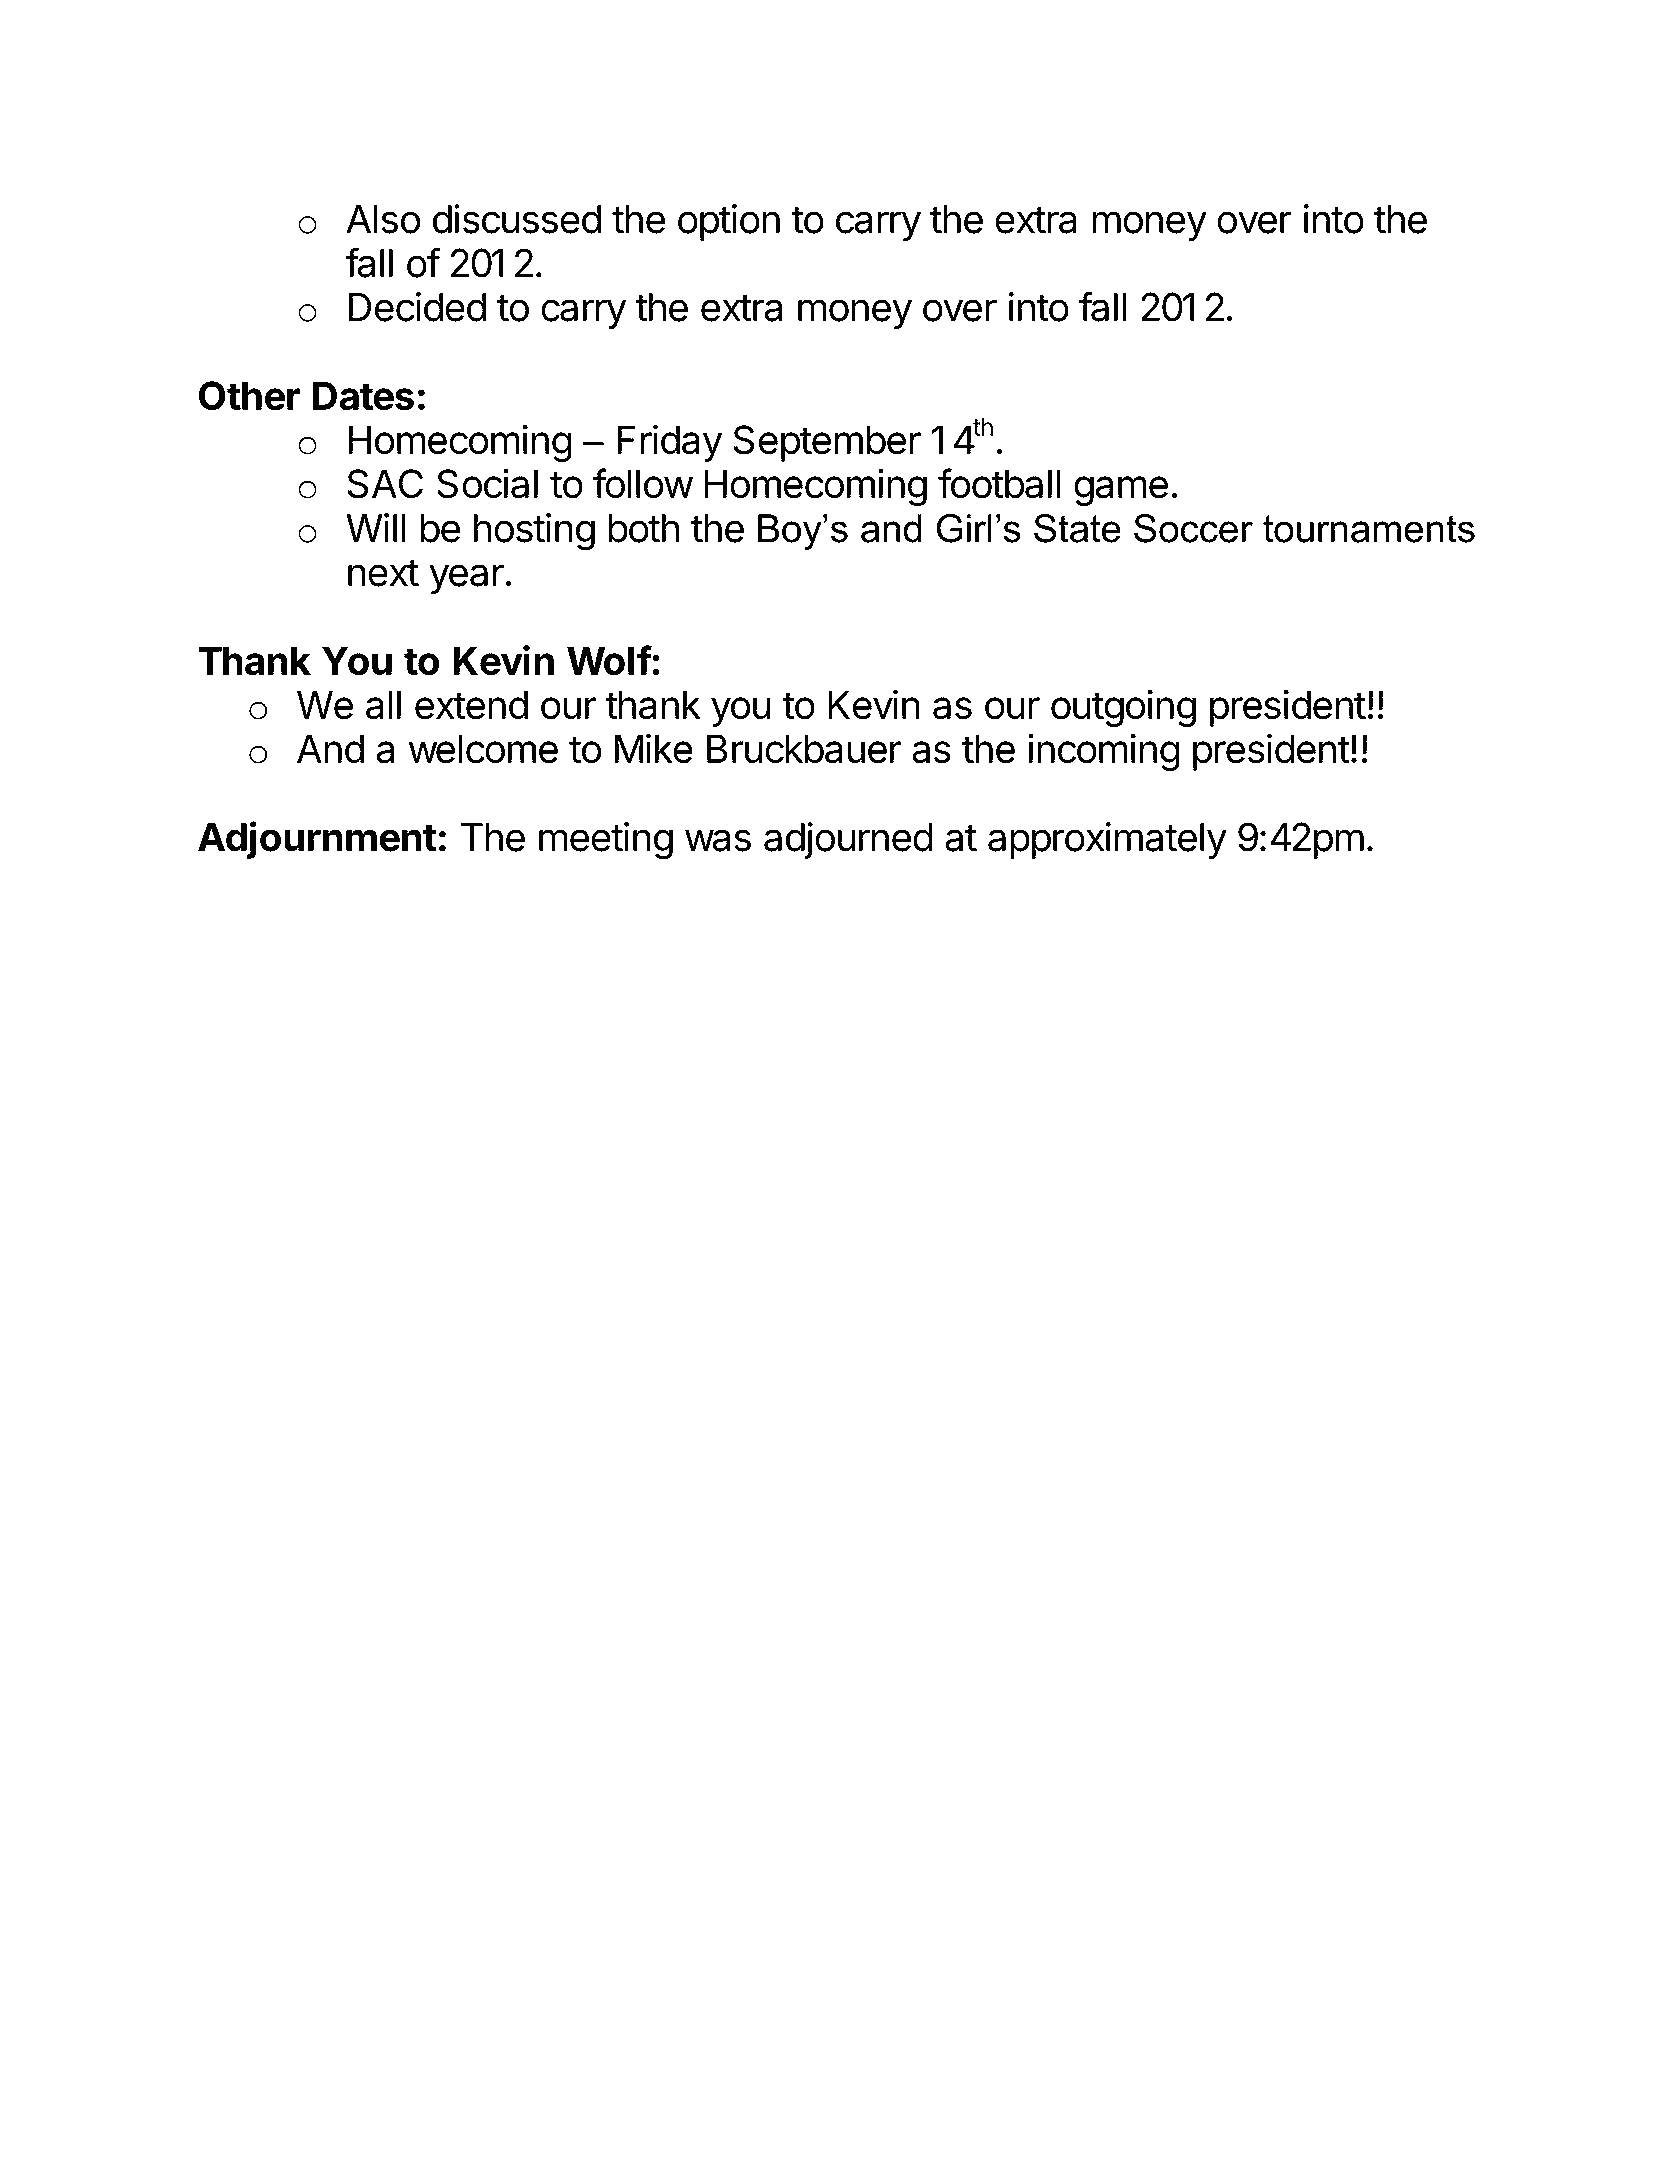 Image resolution: width=1678 pixels, height=2172 pixels. What do you see at coordinates (1193, 528) in the screenshot?
I see `Soccer` at bounding box center [1193, 528].
